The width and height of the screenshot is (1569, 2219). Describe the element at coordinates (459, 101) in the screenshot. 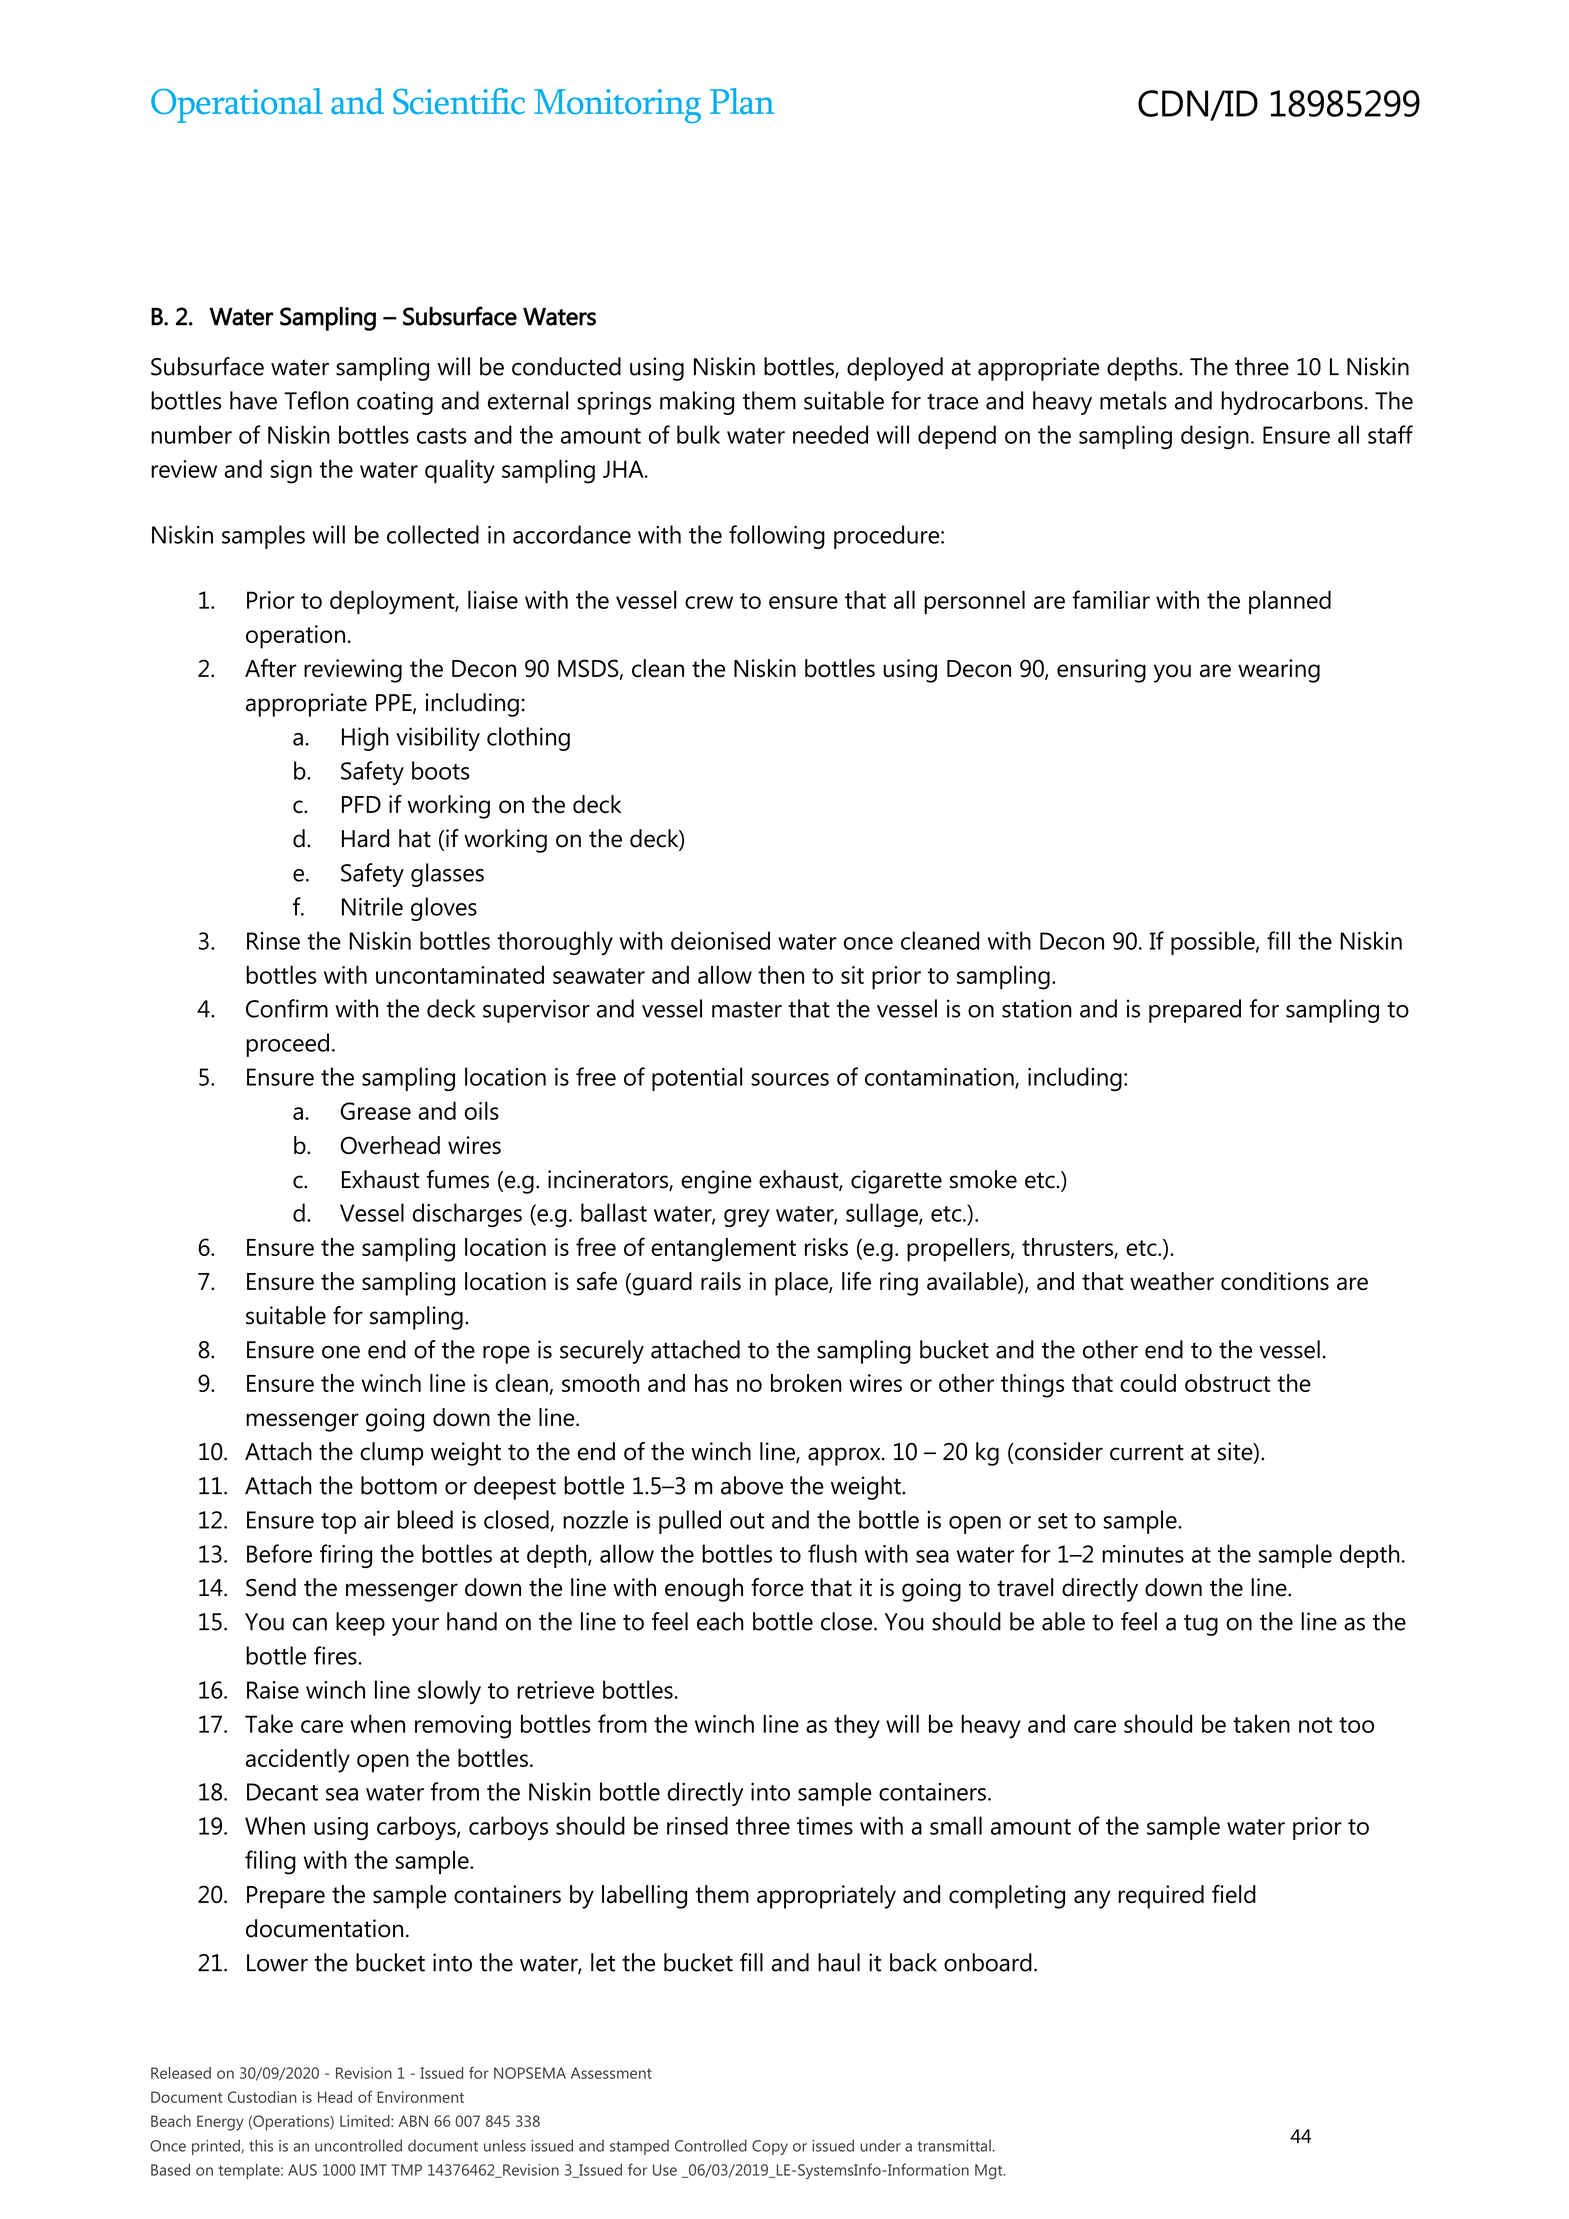

I see `Scientific` at that location.
